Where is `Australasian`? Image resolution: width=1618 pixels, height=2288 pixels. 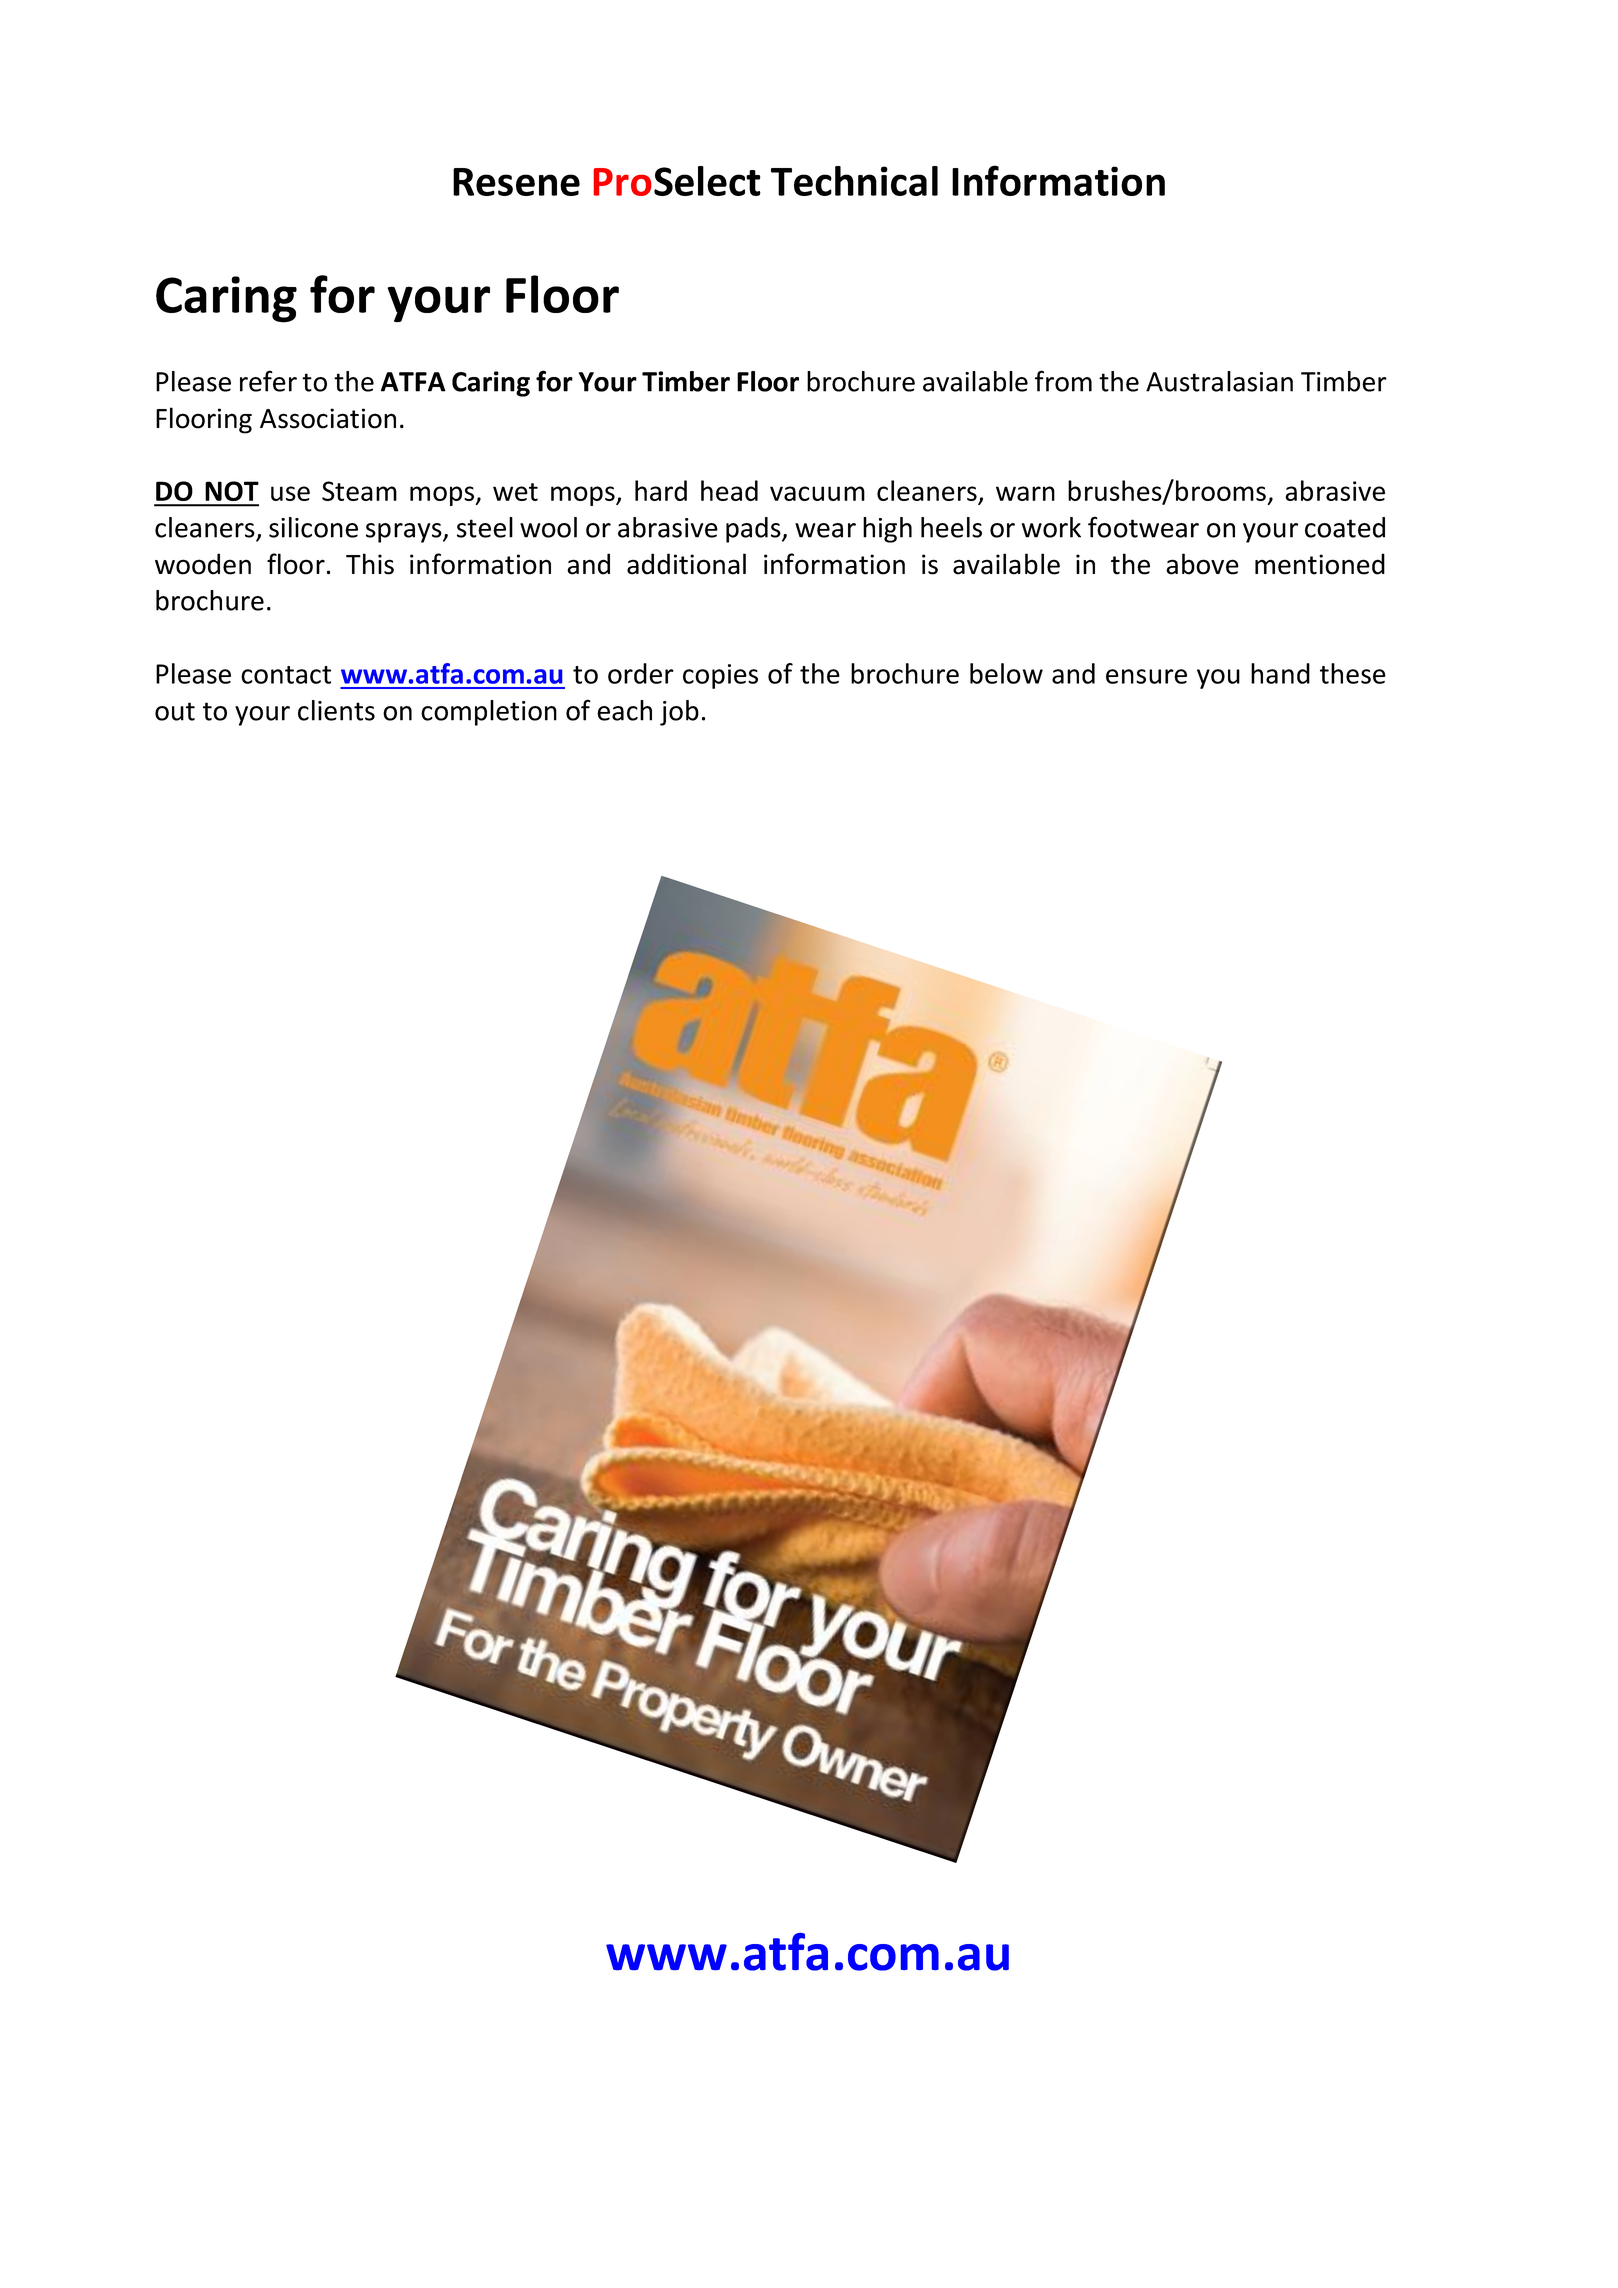 Australasian is located at coordinates (1219, 381).
